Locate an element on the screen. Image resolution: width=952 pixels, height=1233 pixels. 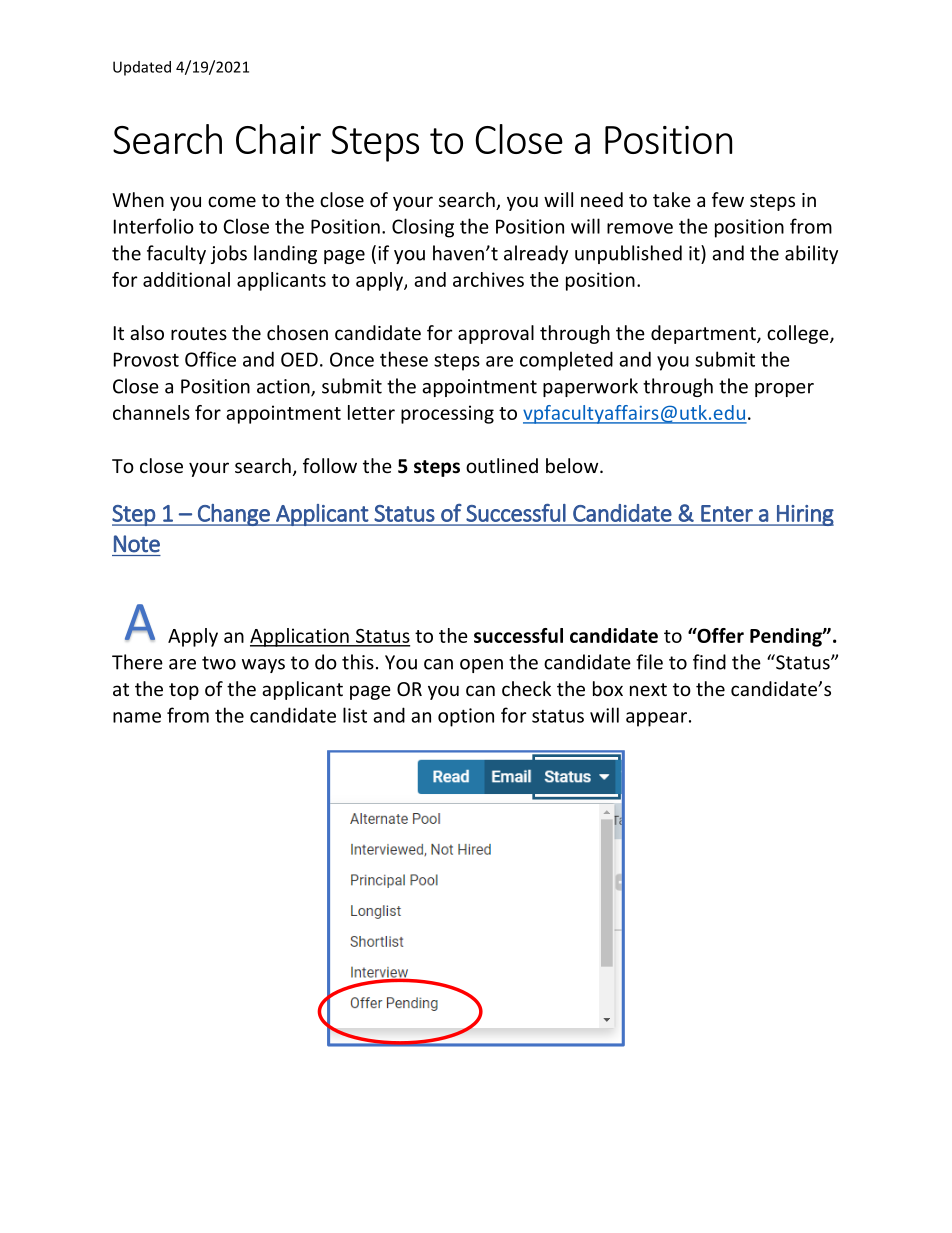
Chair is located at coordinates (278, 139).
